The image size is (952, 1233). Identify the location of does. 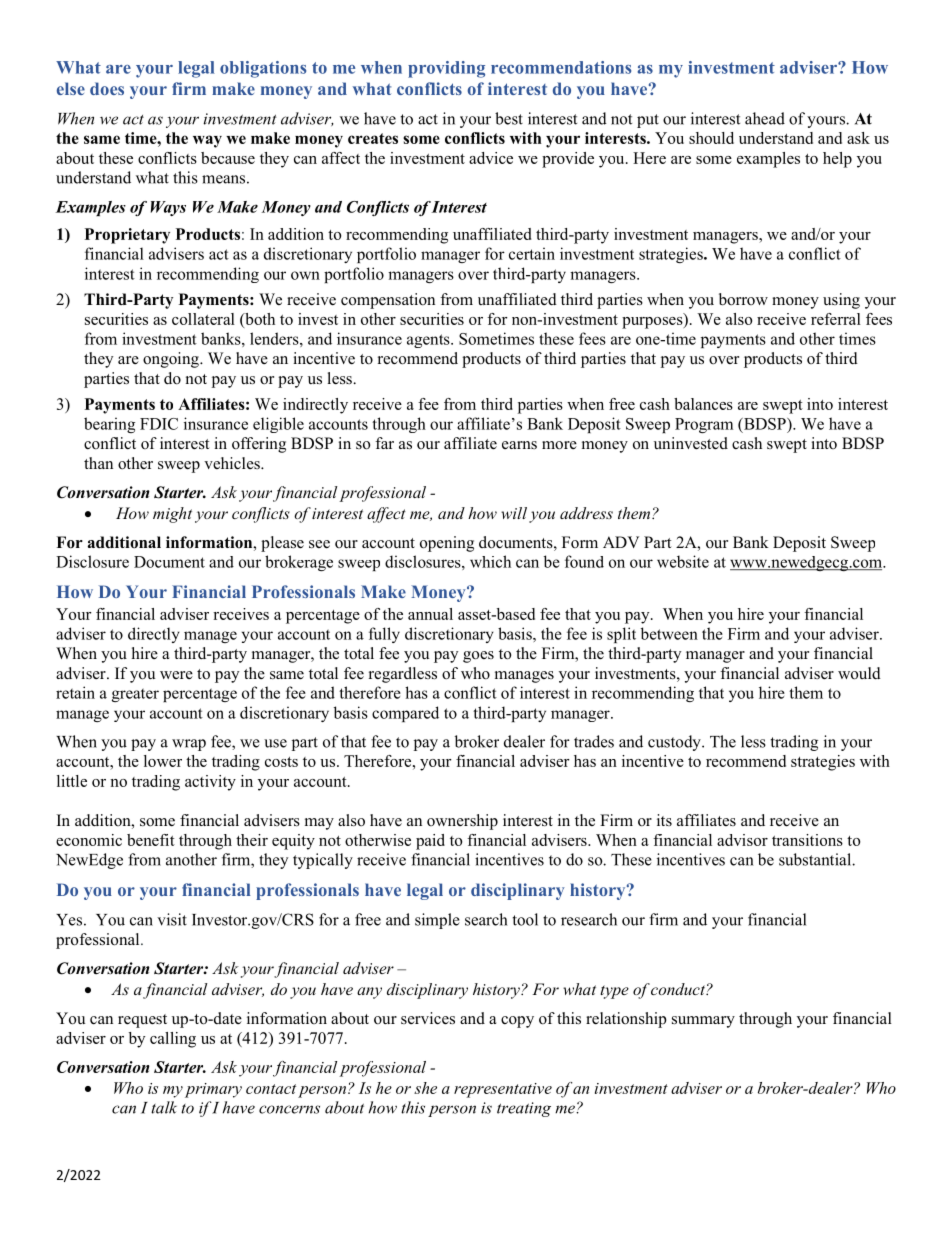
(107, 88).
